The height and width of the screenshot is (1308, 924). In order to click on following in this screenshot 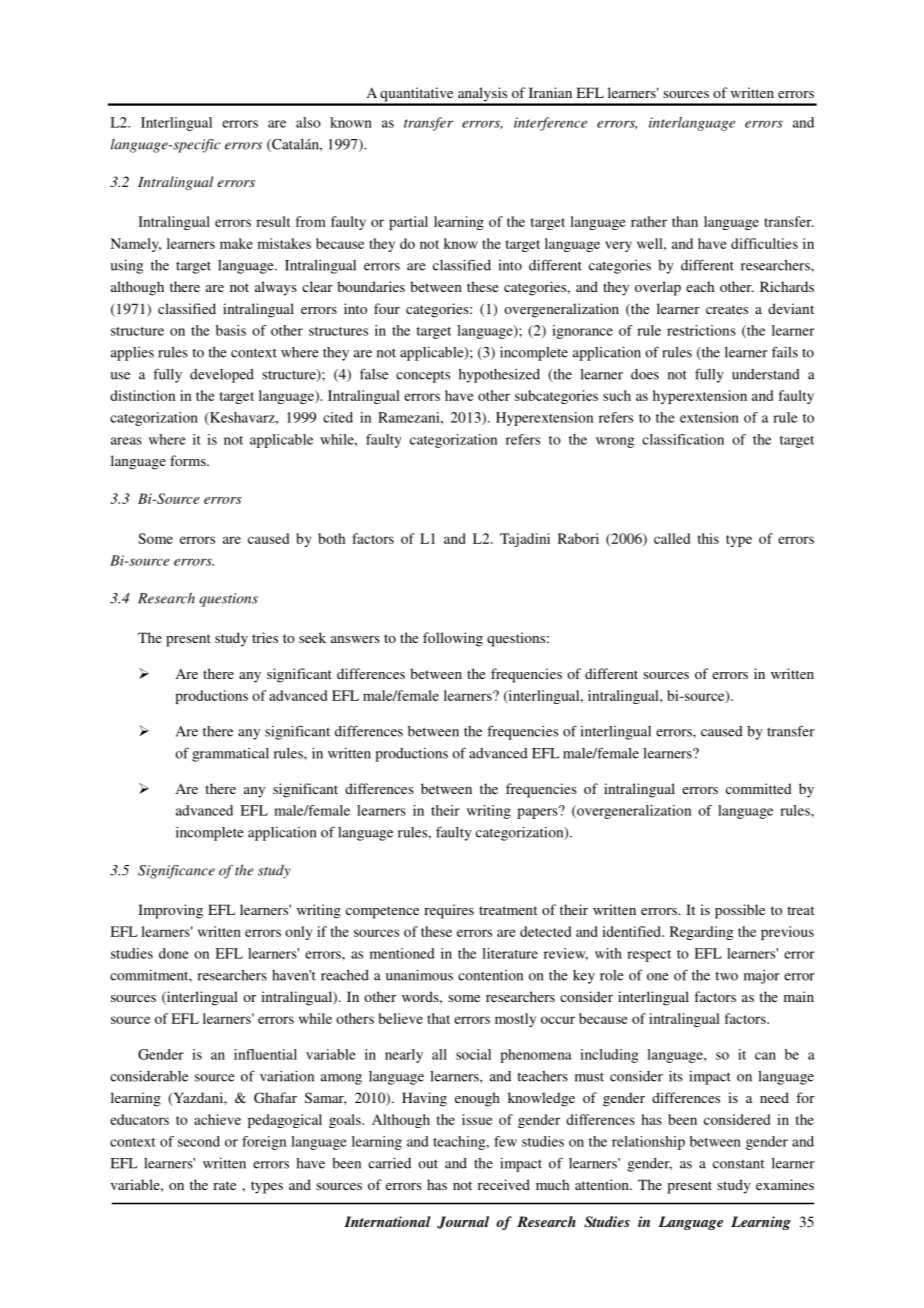, I will do `click(453, 639)`.
